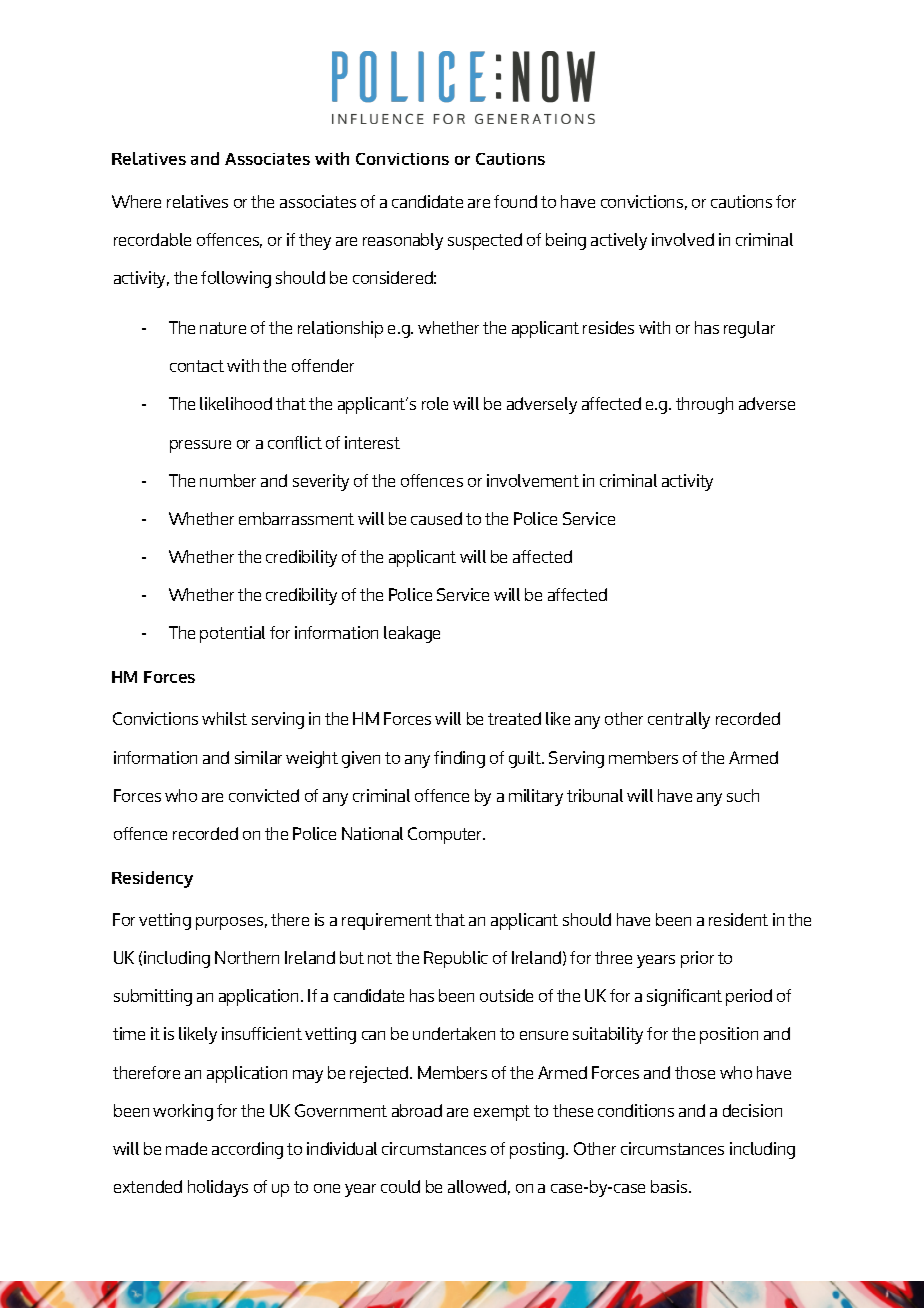  What do you see at coordinates (514, 718) in the screenshot?
I see `treated` at bounding box center [514, 718].
